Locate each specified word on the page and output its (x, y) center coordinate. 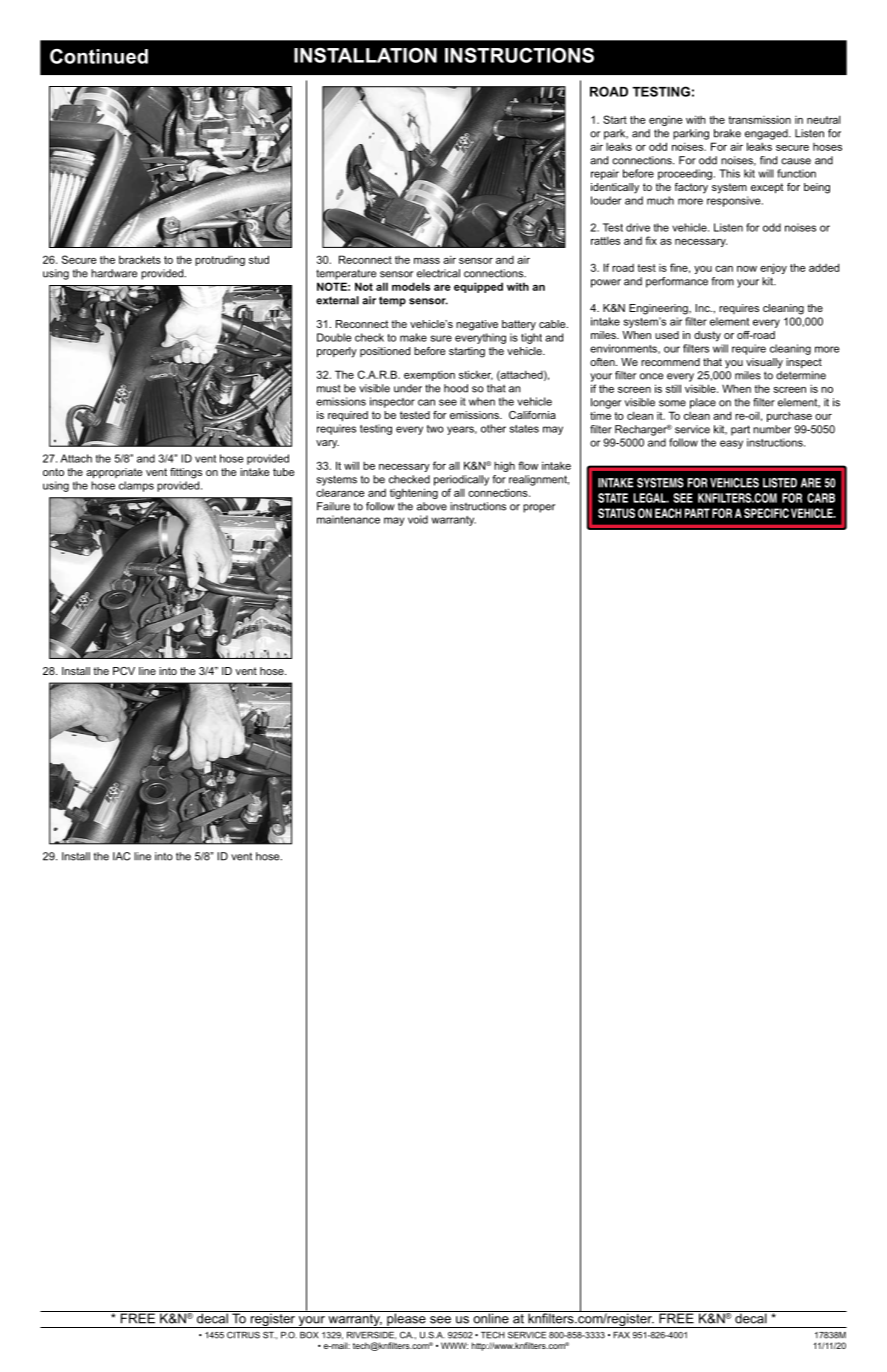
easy (731, 444)
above (432, 506)
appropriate (114, 473)
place (703, 403)
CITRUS (243, 1335)
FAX (621, 1335)
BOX (309, 1335)
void (418, 519)
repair (605, 174)
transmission (759, 119)
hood (456, 388)
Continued (99, 56)
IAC (121, 856)
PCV (124, 671)
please (406, 1319)
